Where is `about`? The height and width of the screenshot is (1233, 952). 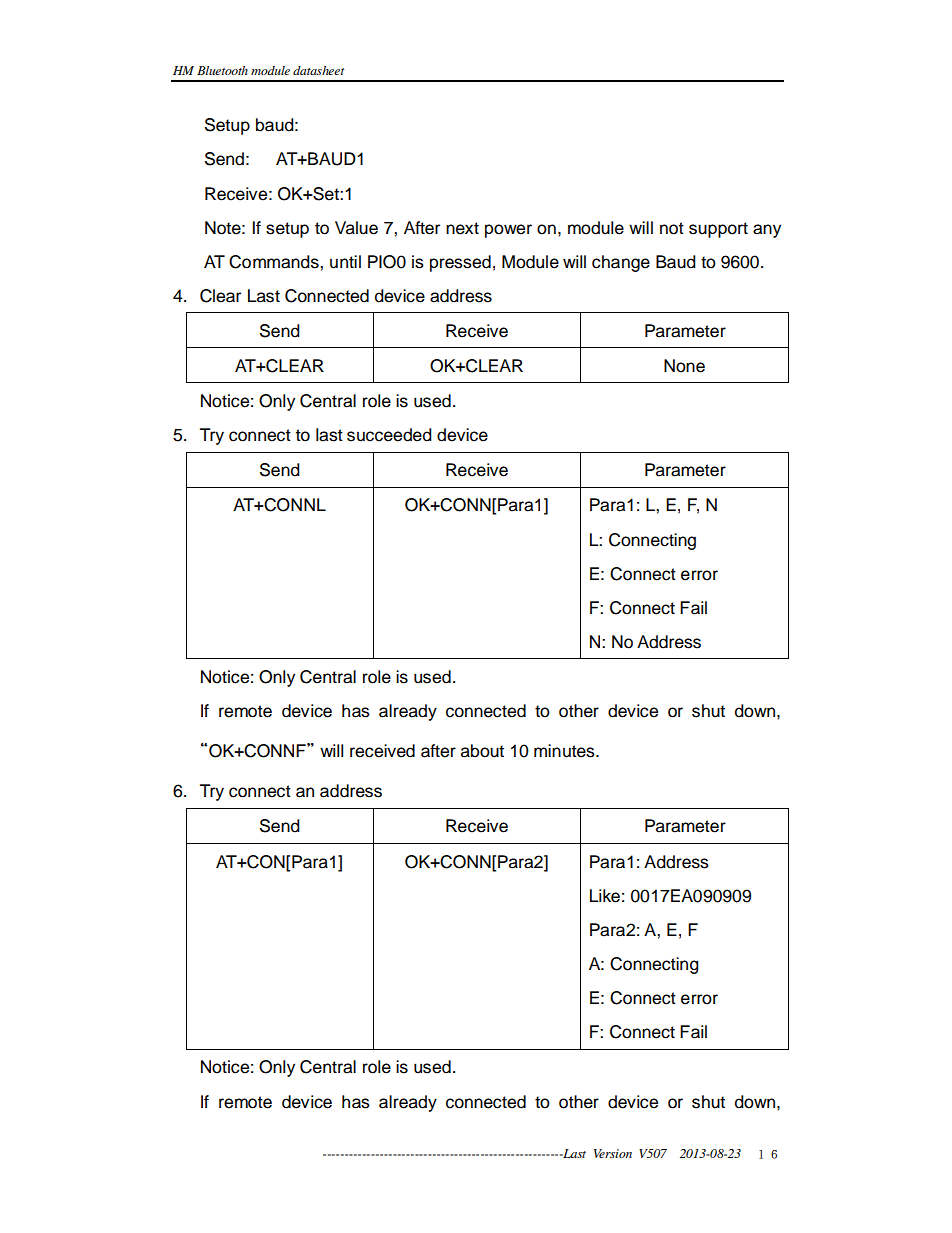
about is located at coordinates (482, 751).
